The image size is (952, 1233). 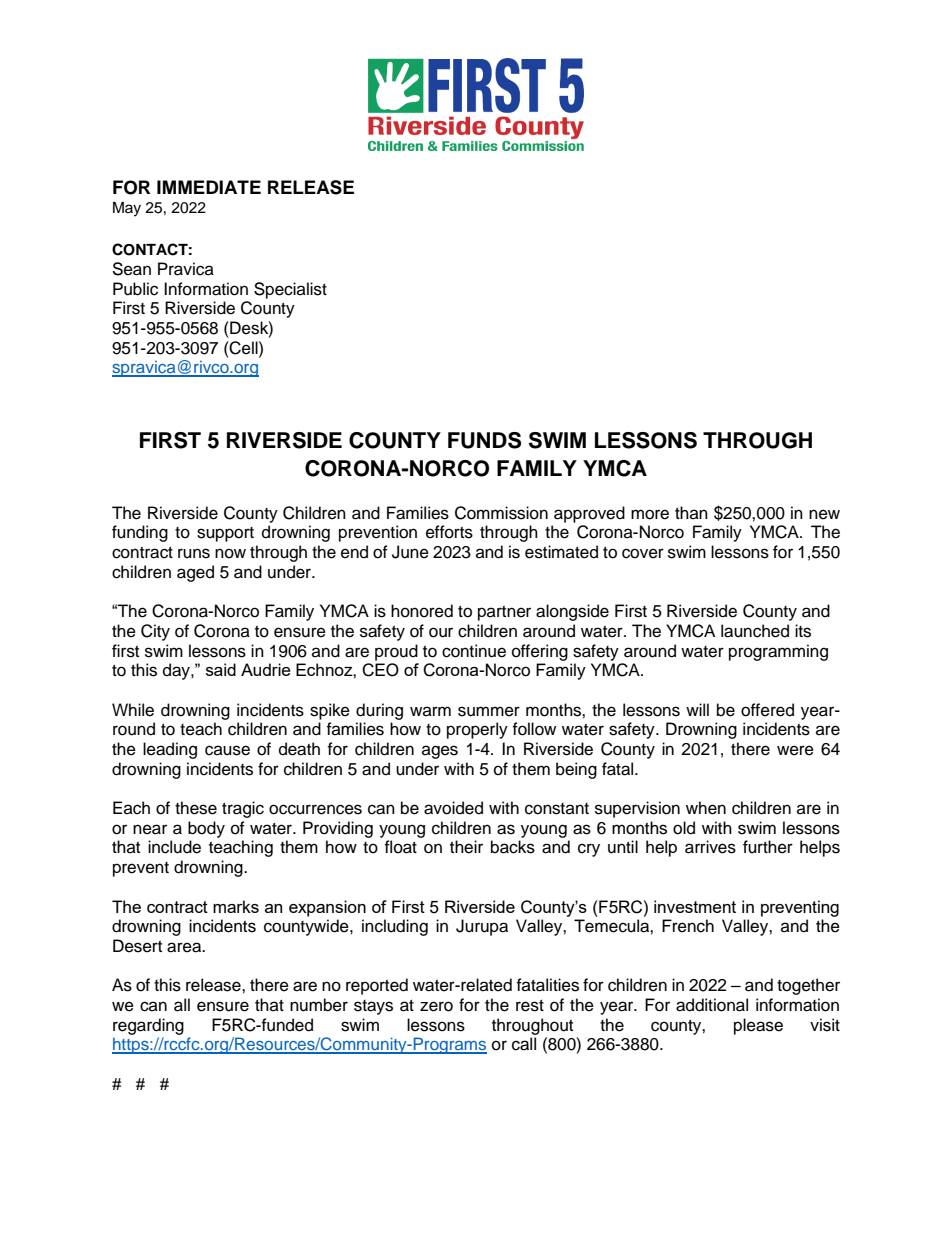 I want to click on new, so click(x=824, y=514).
